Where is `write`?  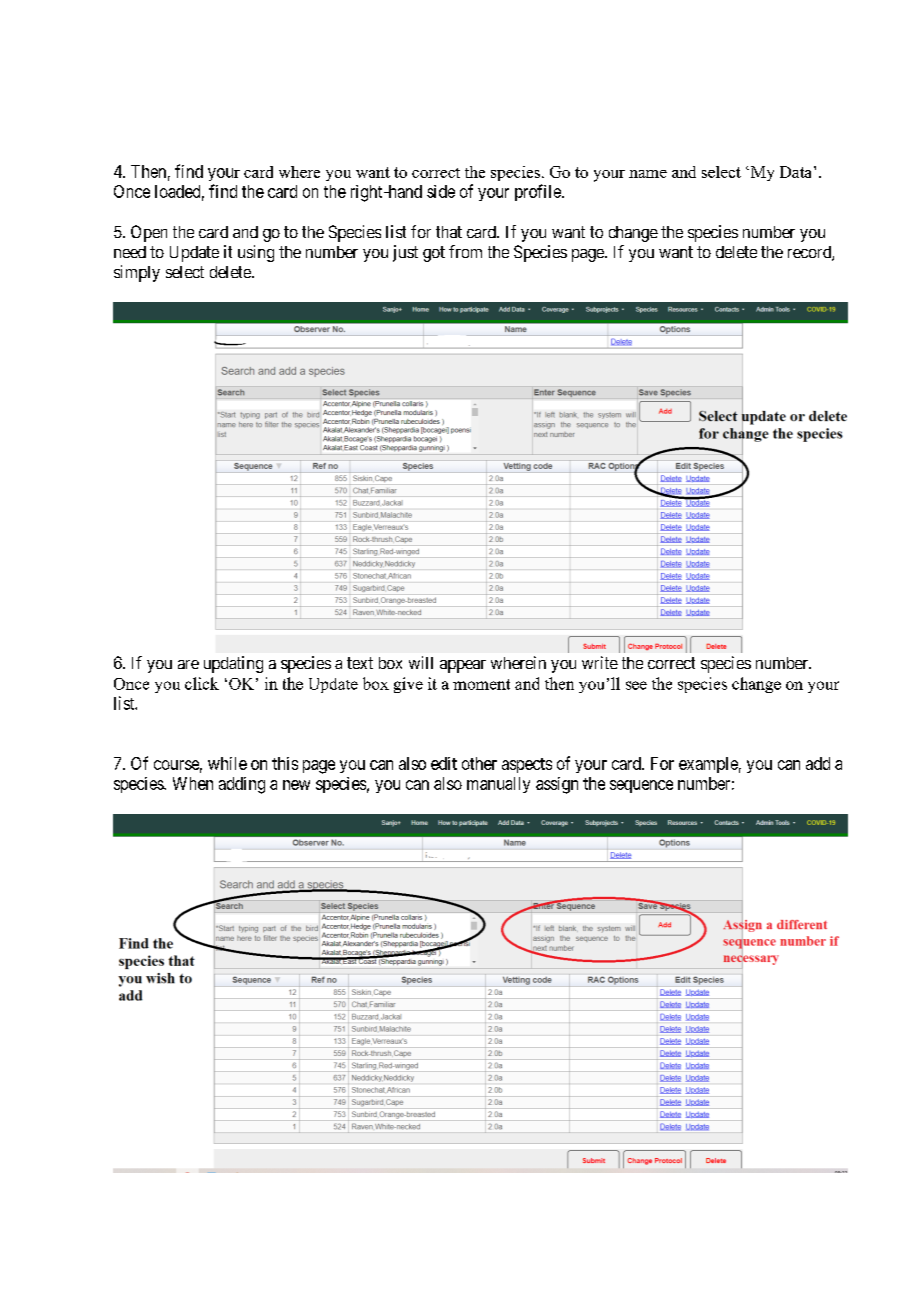
write is located at coordinates (600, 662).
